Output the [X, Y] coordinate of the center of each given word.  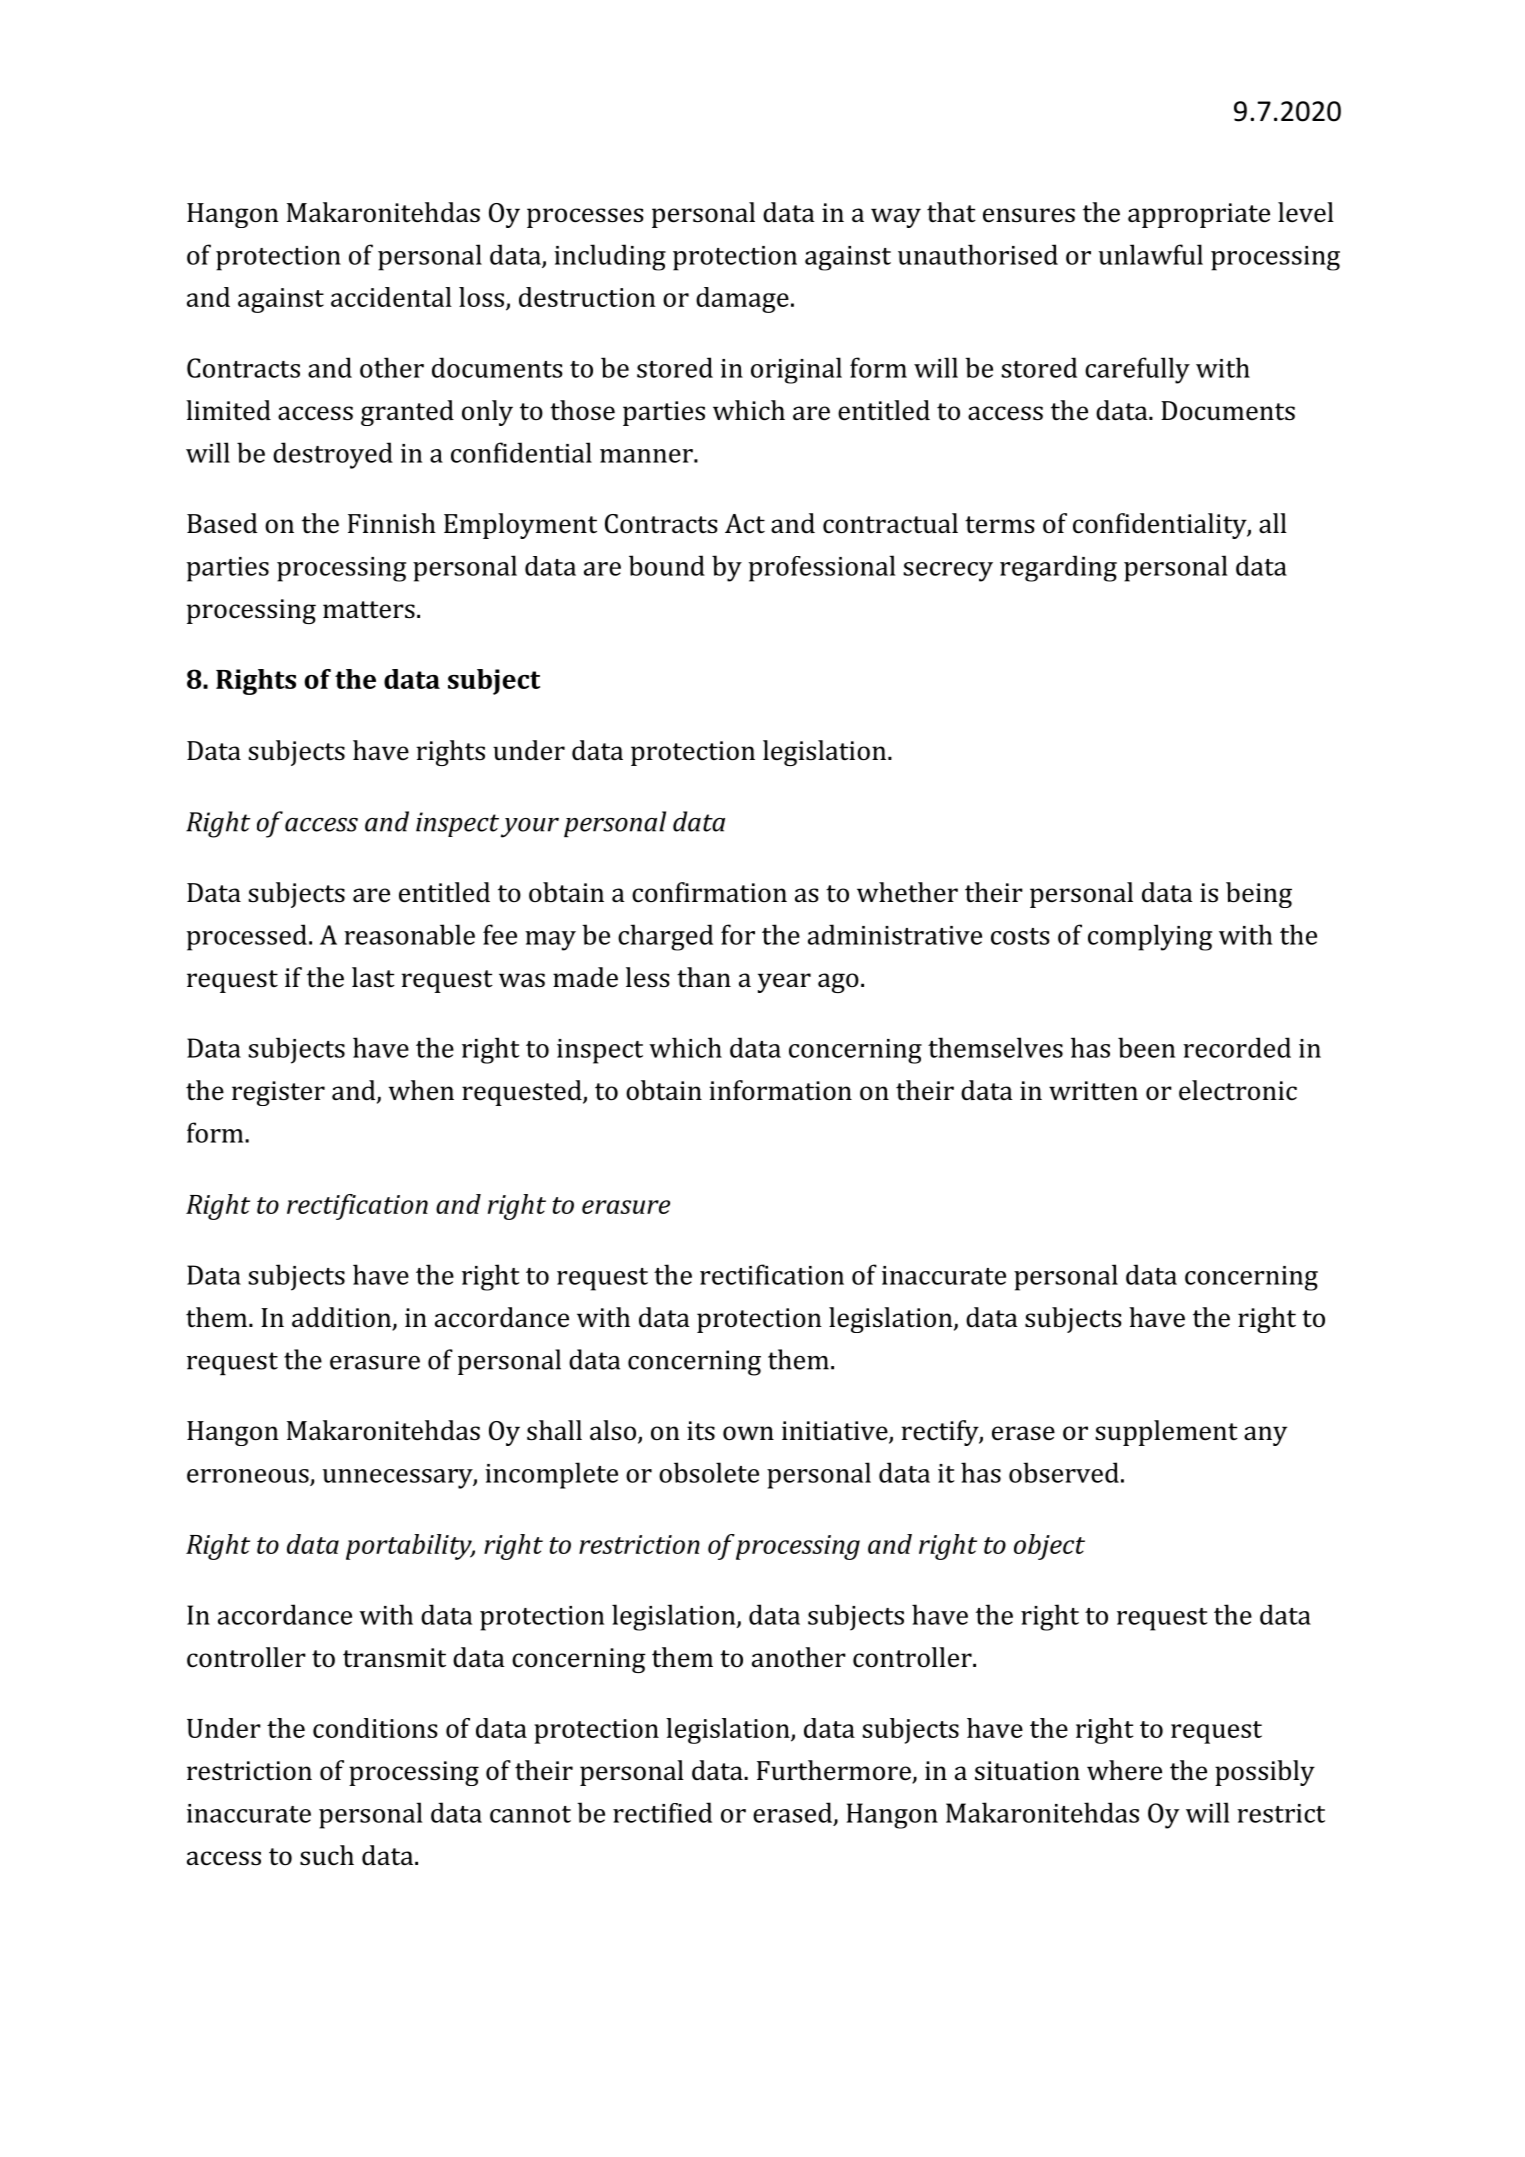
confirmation [709, 892]
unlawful [1151, 254]
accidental [391, 297]
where [1124, 1770]
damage [742, 300]
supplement [1166, 1433]
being [1259, 895]
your [530, 828]
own [748, 1433]
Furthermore [835, 1771]
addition [342, 1318]
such [327, 1855]
